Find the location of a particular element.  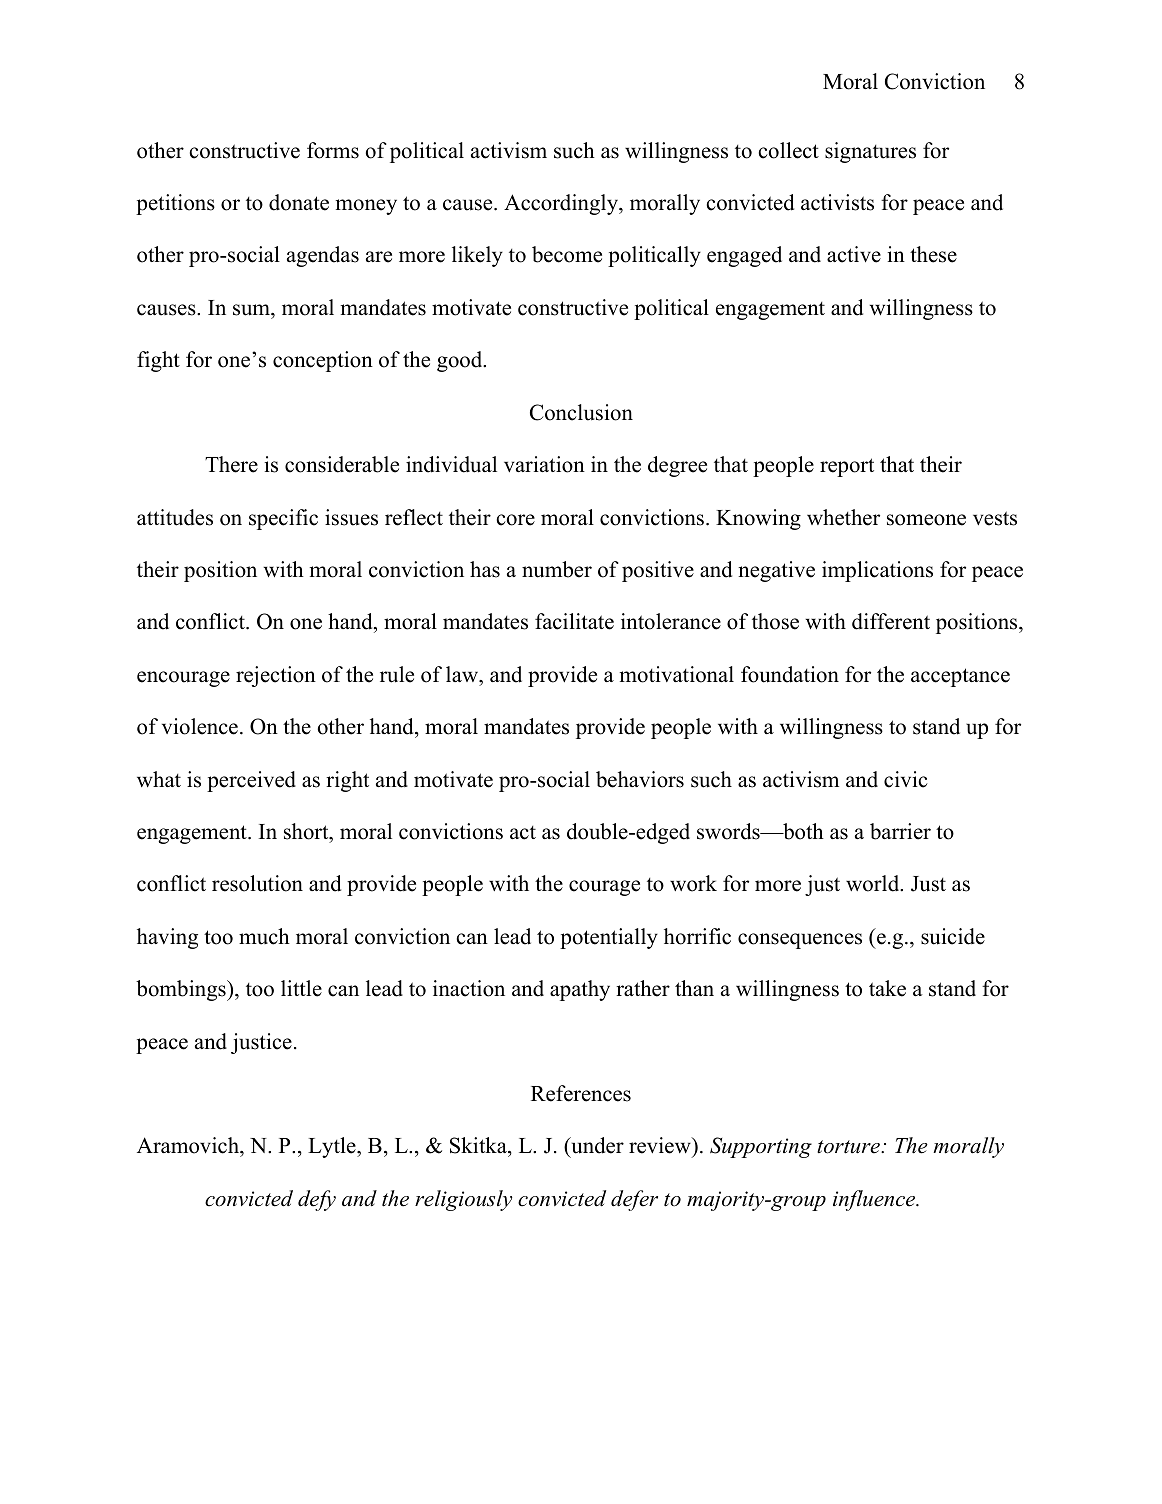

defy is located at coordinates (317, 1200).
